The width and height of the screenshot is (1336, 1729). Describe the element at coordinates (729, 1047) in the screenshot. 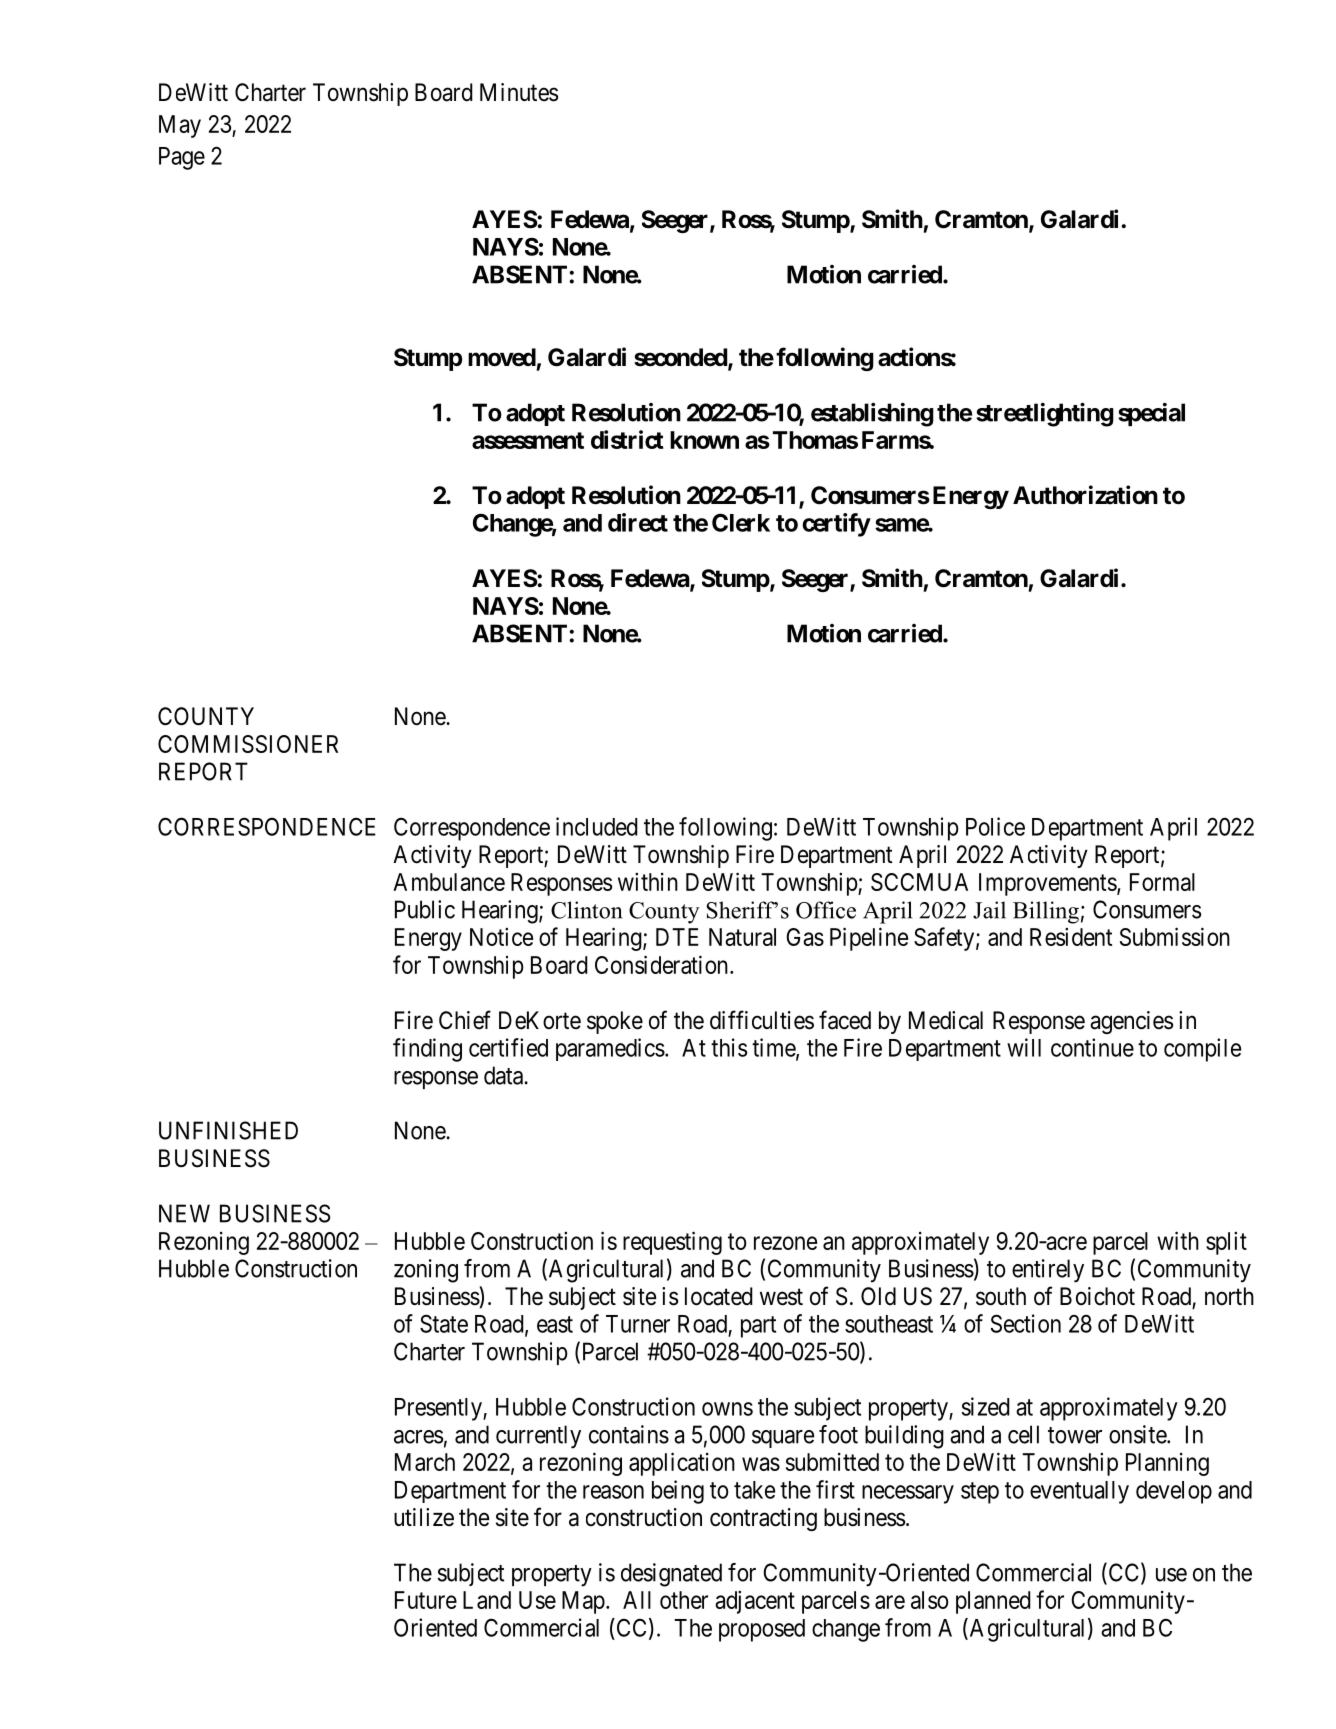

I see `this` at that location.
